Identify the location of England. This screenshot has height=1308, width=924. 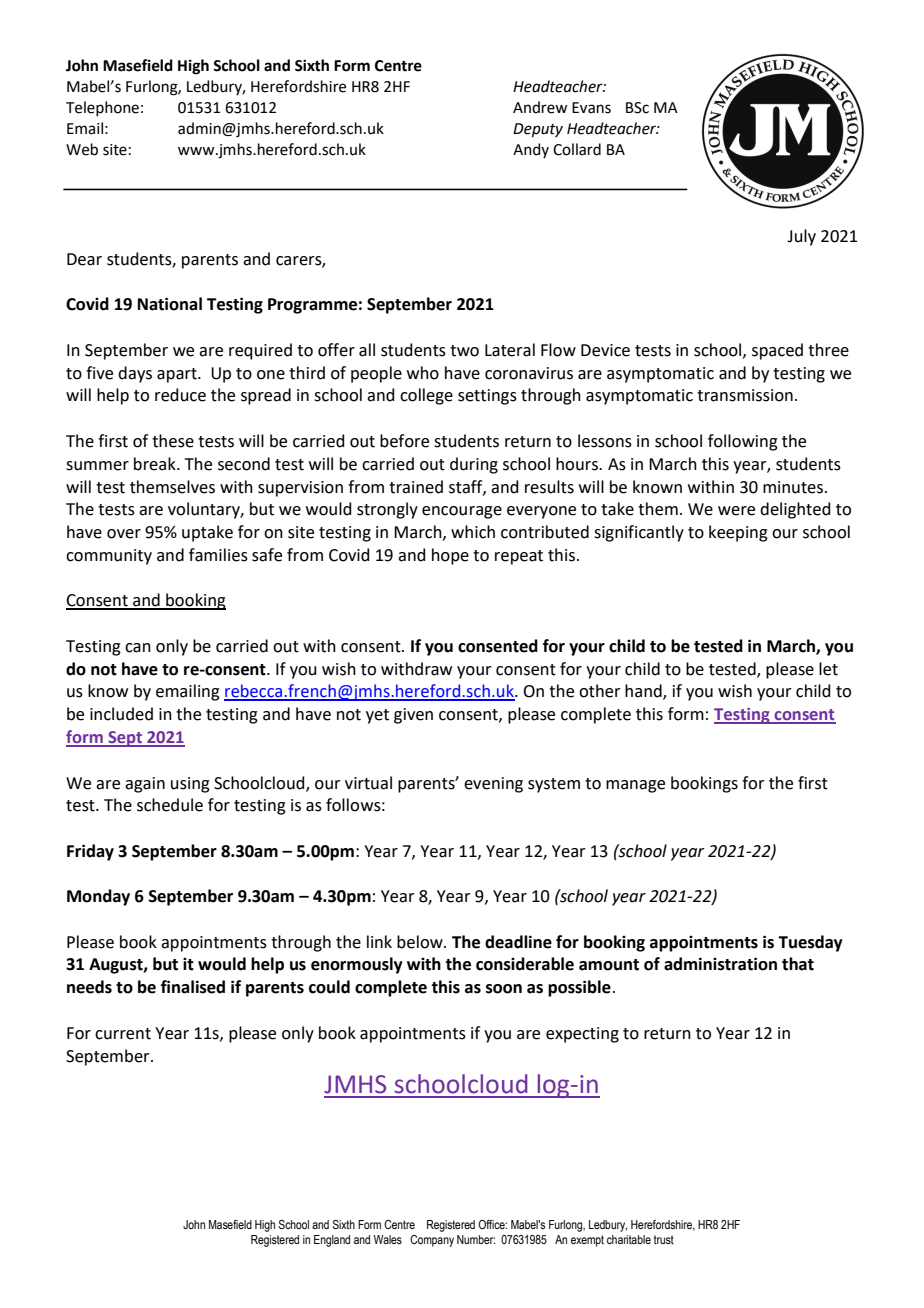
(332, 1241).
